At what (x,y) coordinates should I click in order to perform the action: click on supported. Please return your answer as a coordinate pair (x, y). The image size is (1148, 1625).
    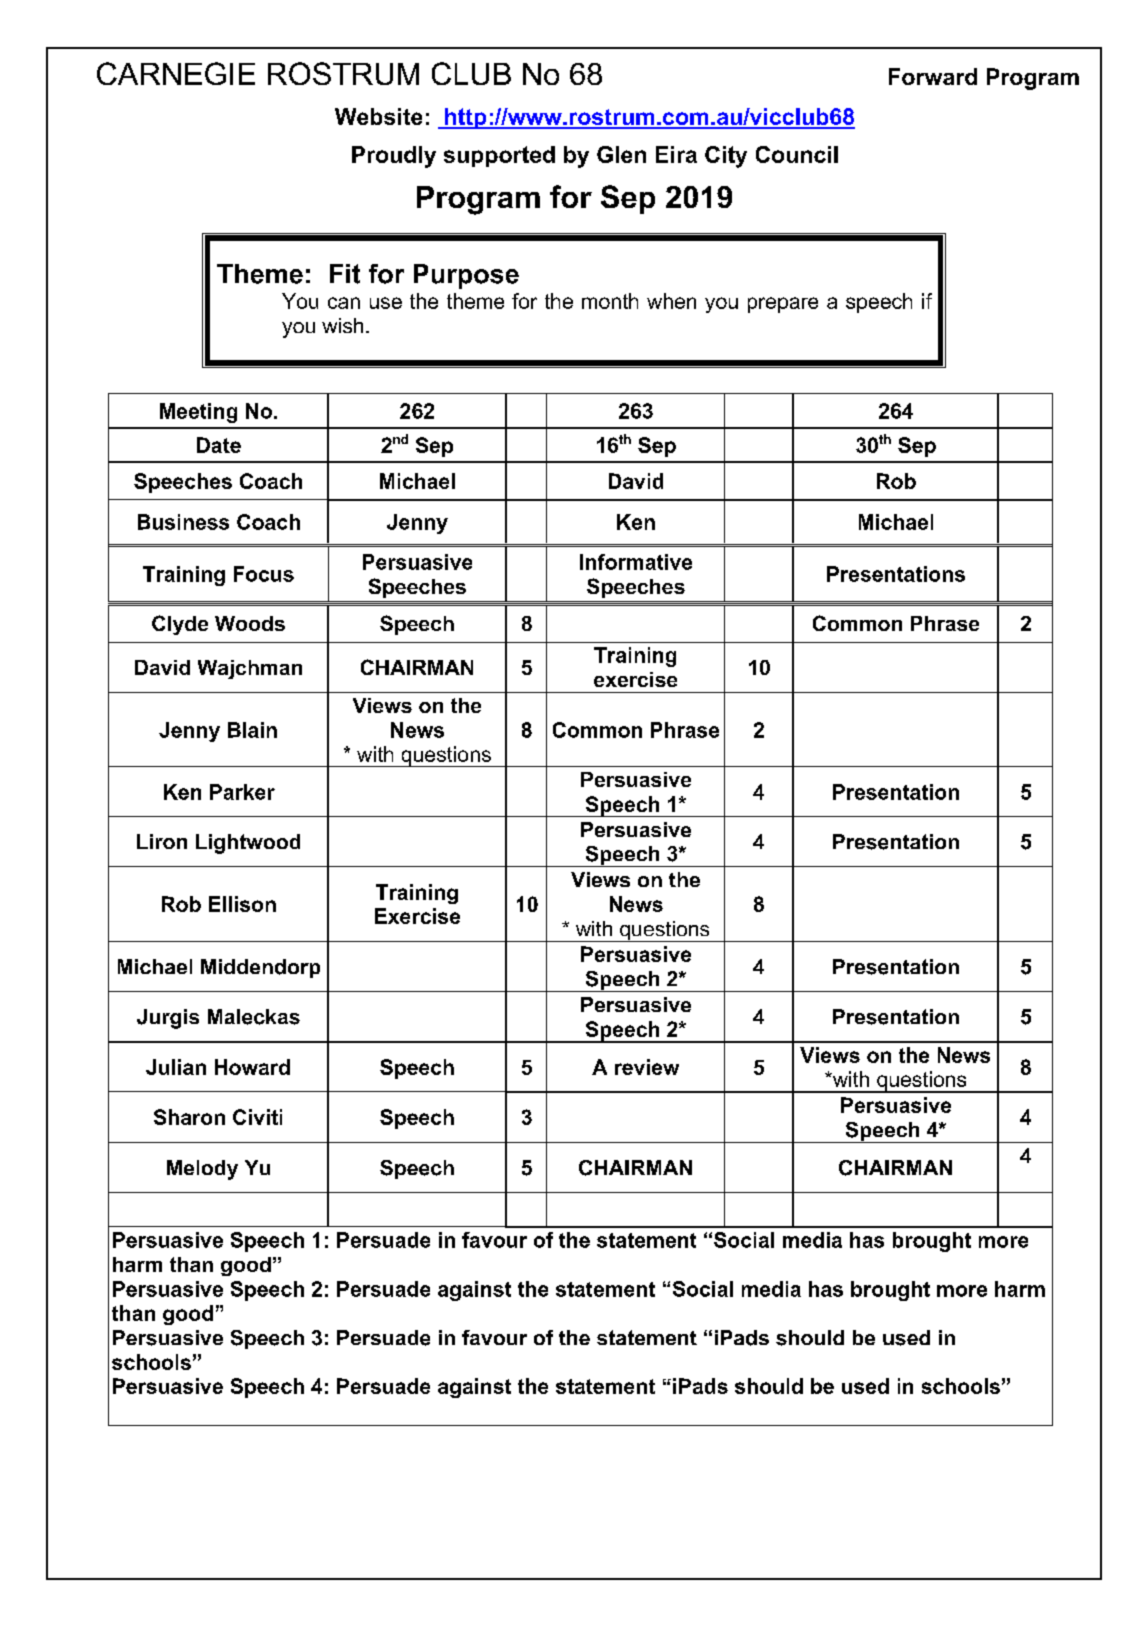
    Looking at the image, I should click on (499, 156).
